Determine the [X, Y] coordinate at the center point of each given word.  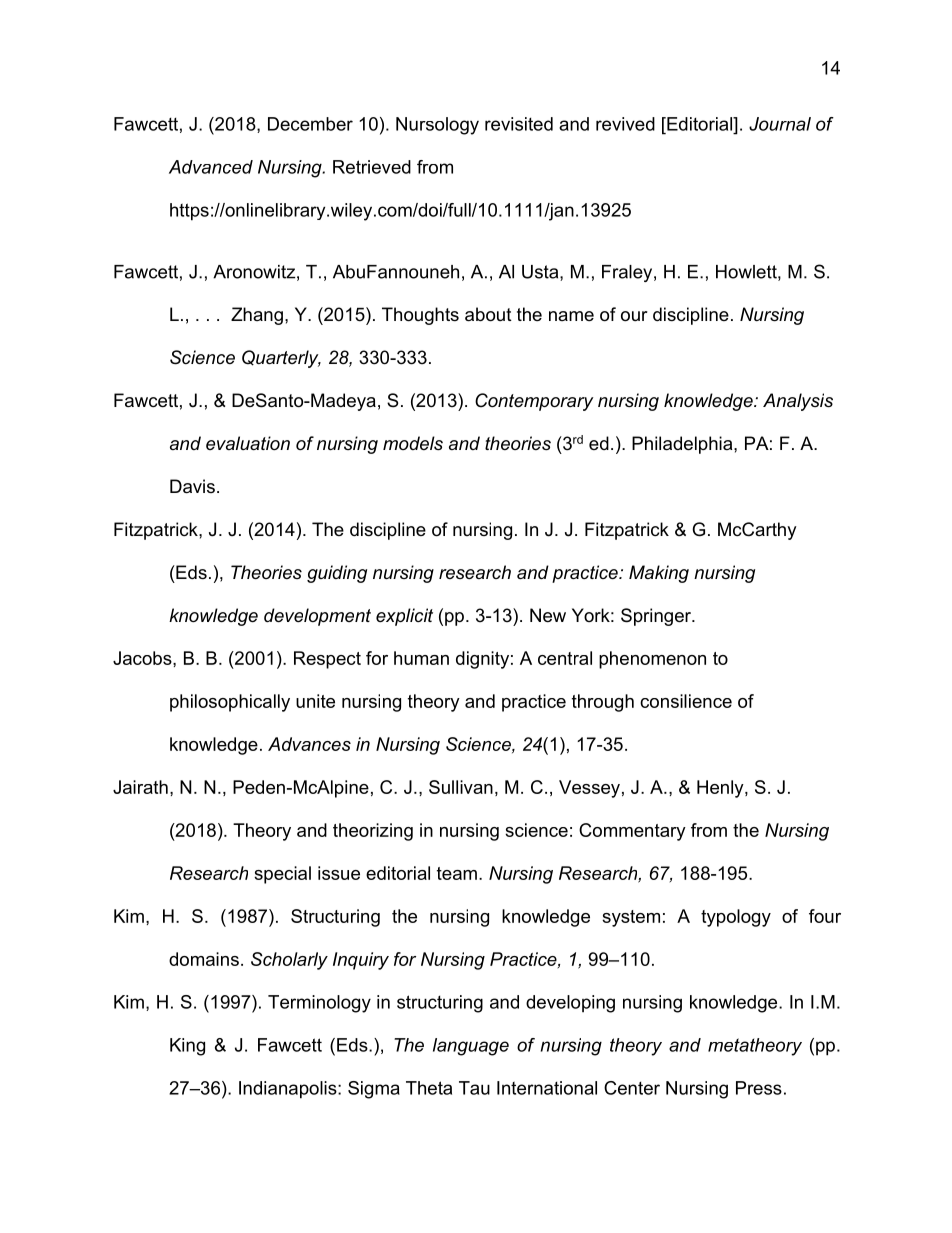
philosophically [230, 703]
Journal [780, 124]
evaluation [248, 443]
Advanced [211, 167]
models [413, 443]
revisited [519, 124]
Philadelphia [683, 445]
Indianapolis [289, 1090]
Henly [721, 789]
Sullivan [461, 787]
